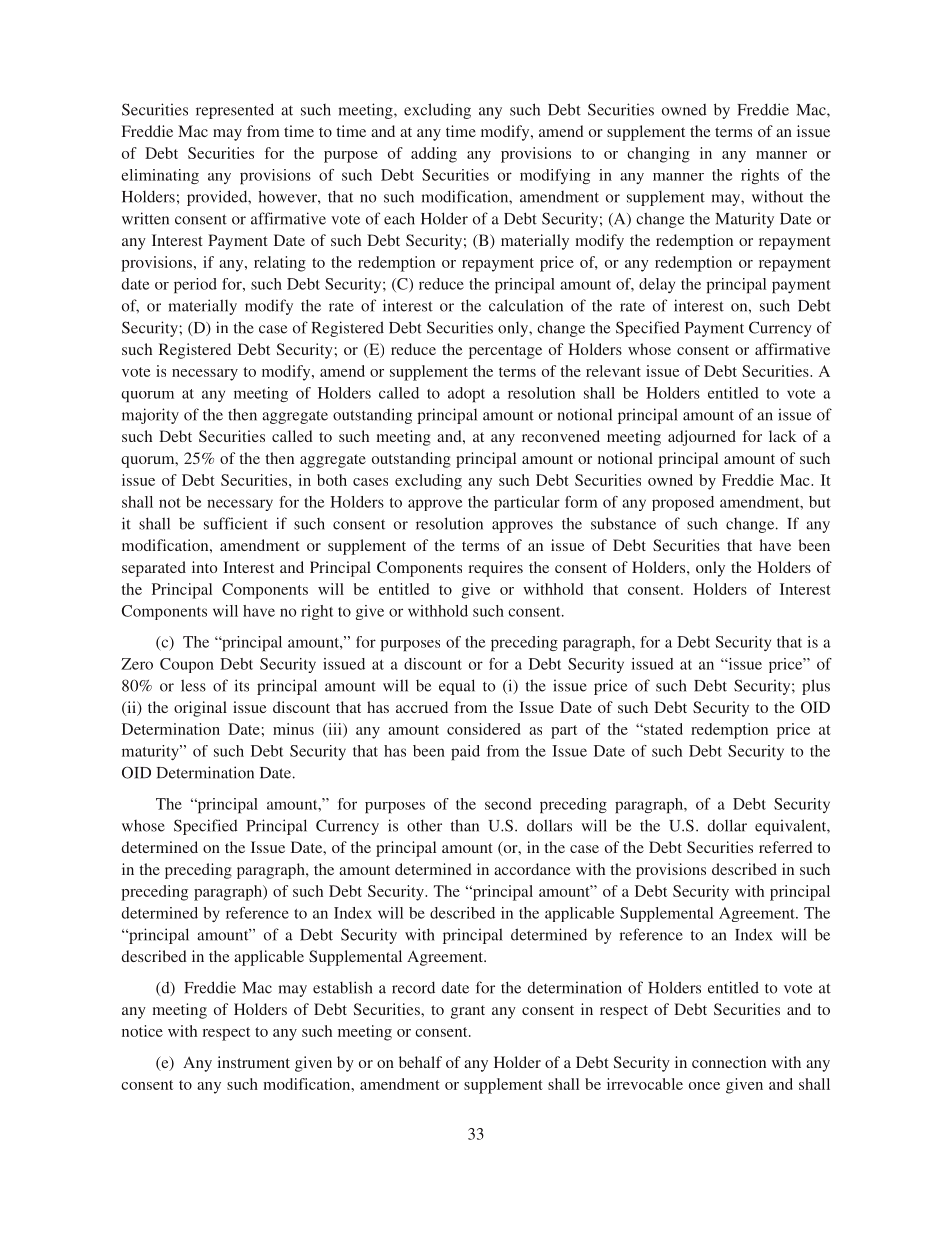  Describe the element at coordinates (434, 155) in the document. I see `adding` at that location.
